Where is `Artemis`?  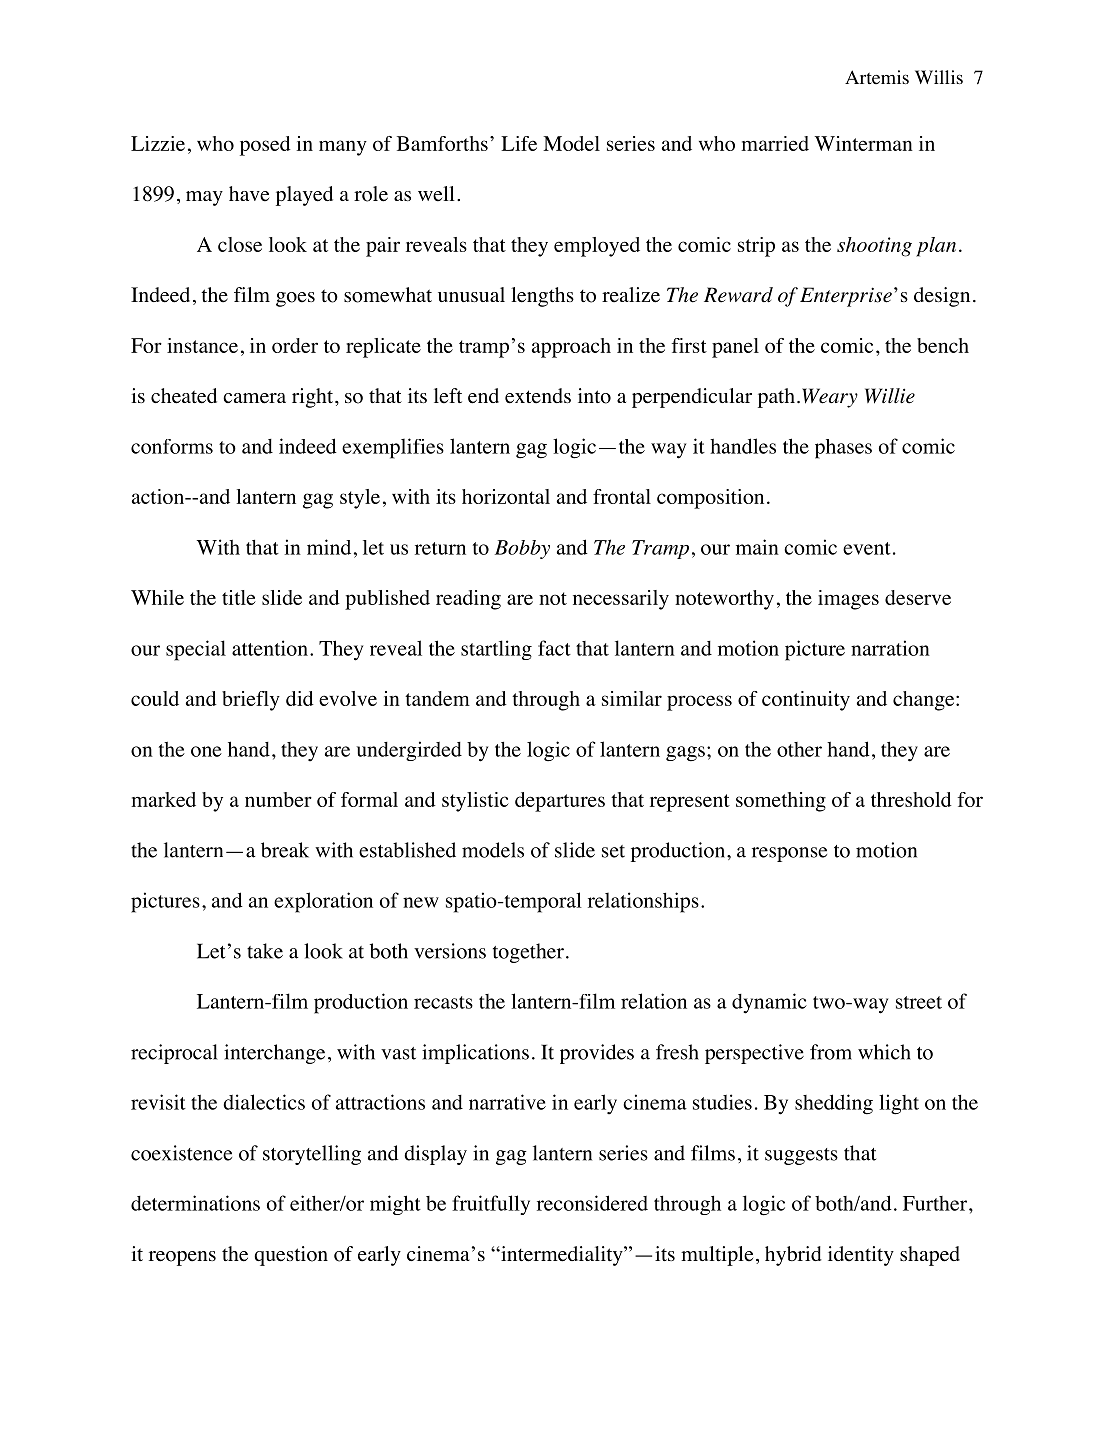
Artemis is located at coordinates (877, 77).
